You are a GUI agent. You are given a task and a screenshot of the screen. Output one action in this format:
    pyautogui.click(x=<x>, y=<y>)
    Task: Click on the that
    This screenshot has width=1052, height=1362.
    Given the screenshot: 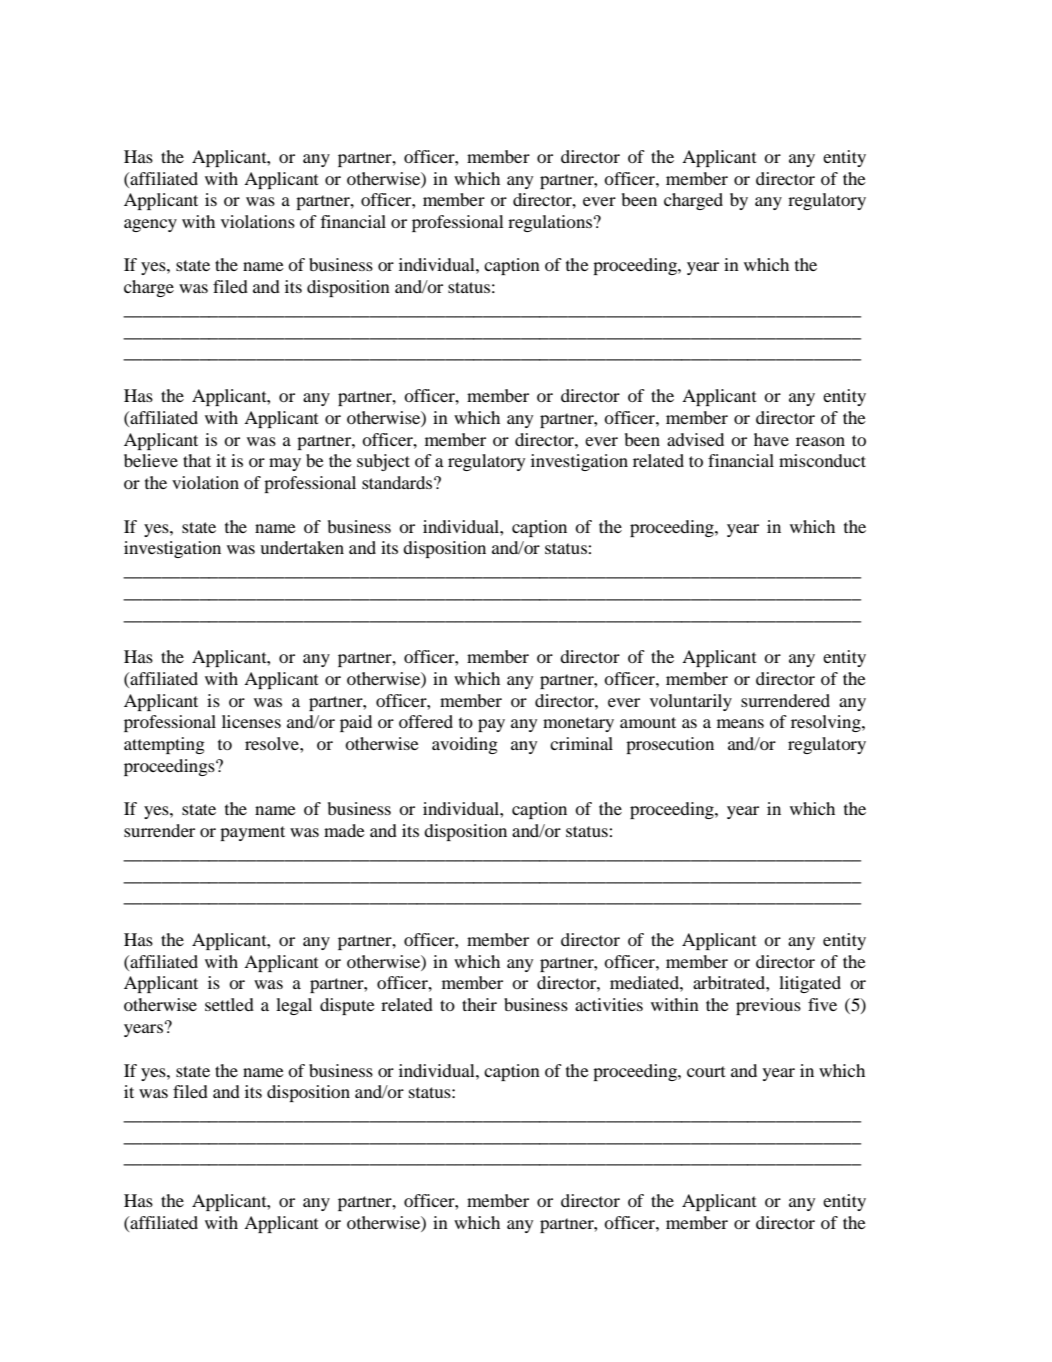 What is the action you would take?
    pyautogui.click(x=197, y=460)
